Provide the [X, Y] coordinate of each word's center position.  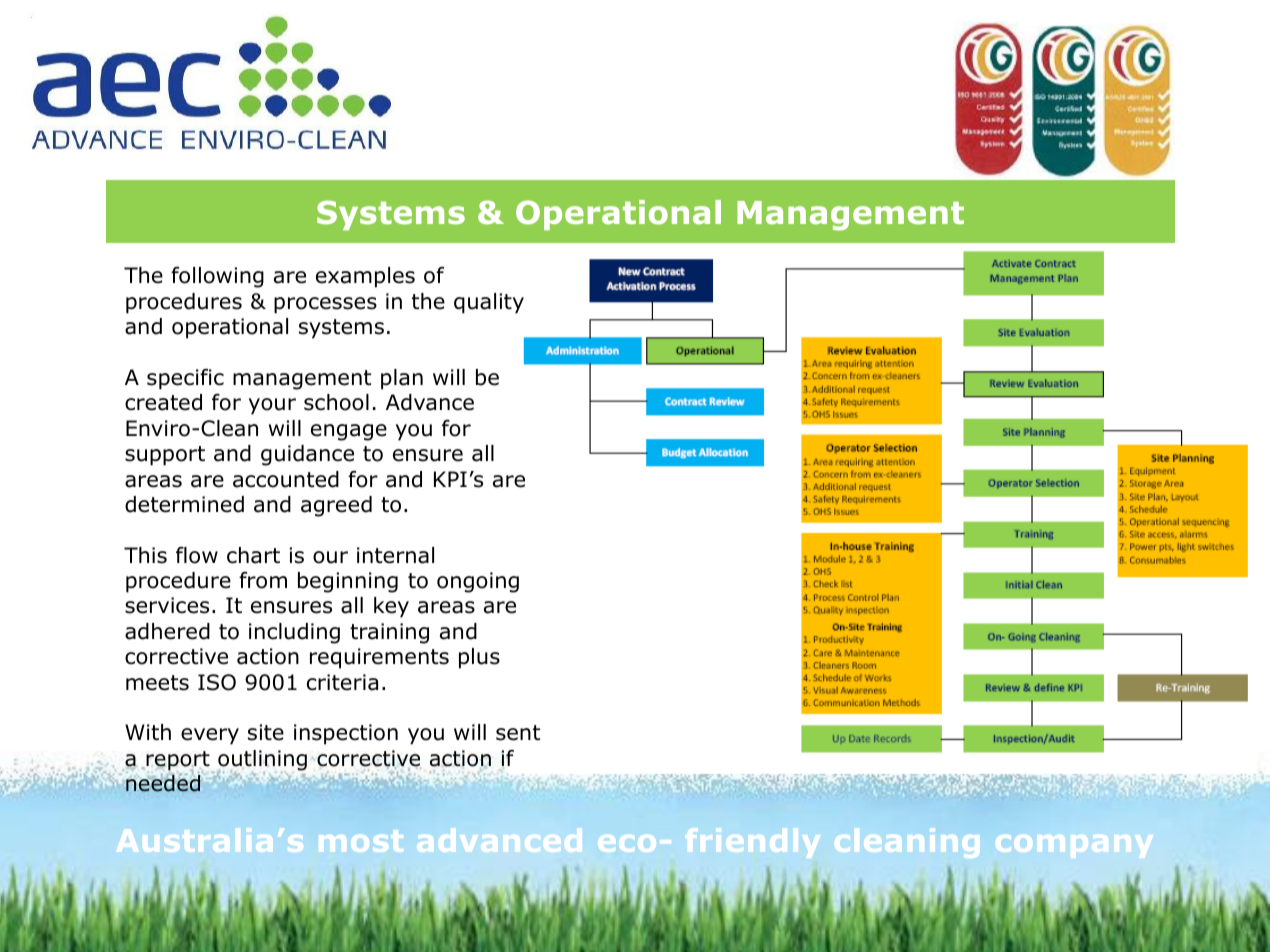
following [217, 277]
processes [325, 305]
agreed [336, 506]
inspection [346, 734]
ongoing [478, 582]
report [178, 762]
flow [197, 555]
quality [489, 303]
